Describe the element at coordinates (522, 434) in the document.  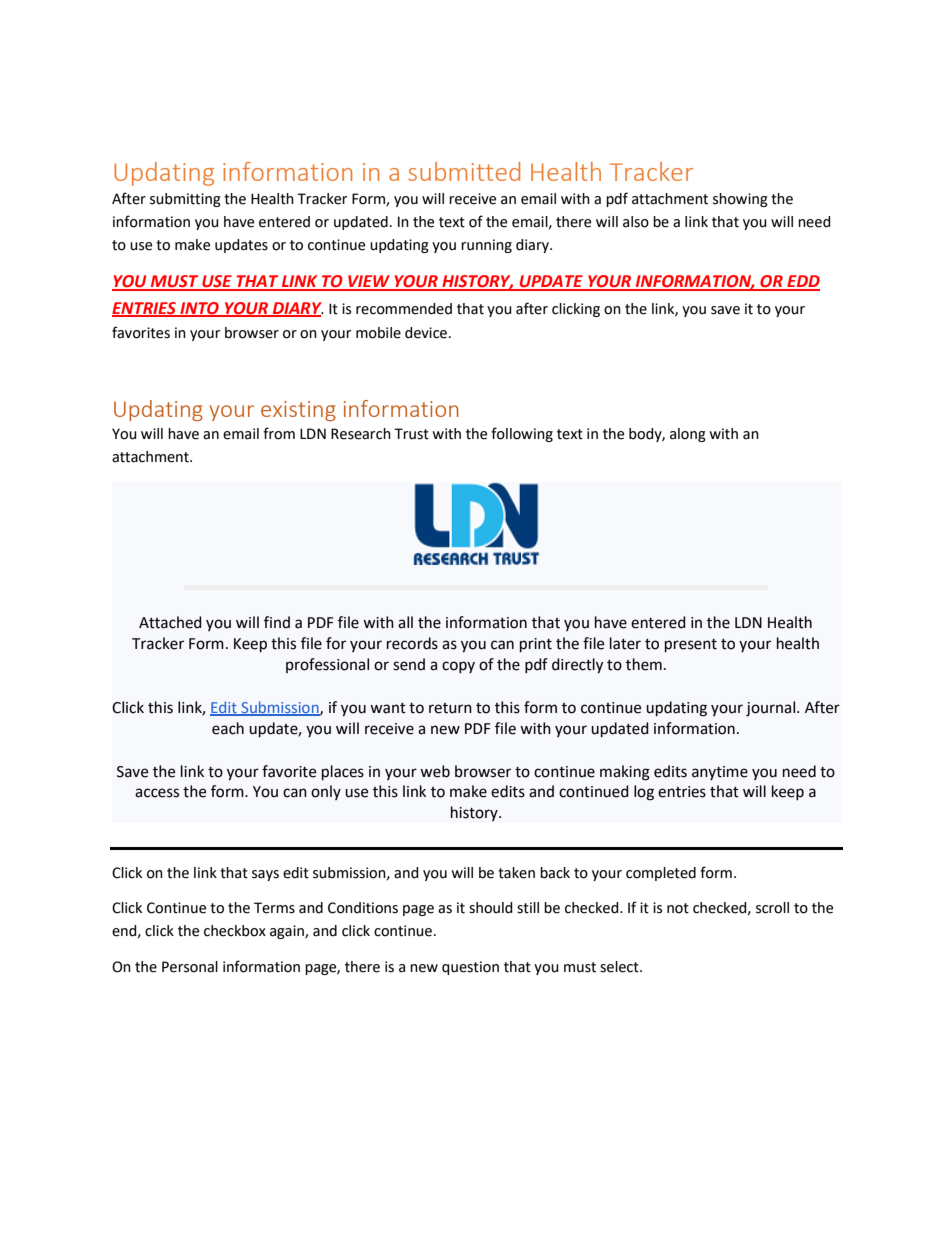
I see `following` at that location.
